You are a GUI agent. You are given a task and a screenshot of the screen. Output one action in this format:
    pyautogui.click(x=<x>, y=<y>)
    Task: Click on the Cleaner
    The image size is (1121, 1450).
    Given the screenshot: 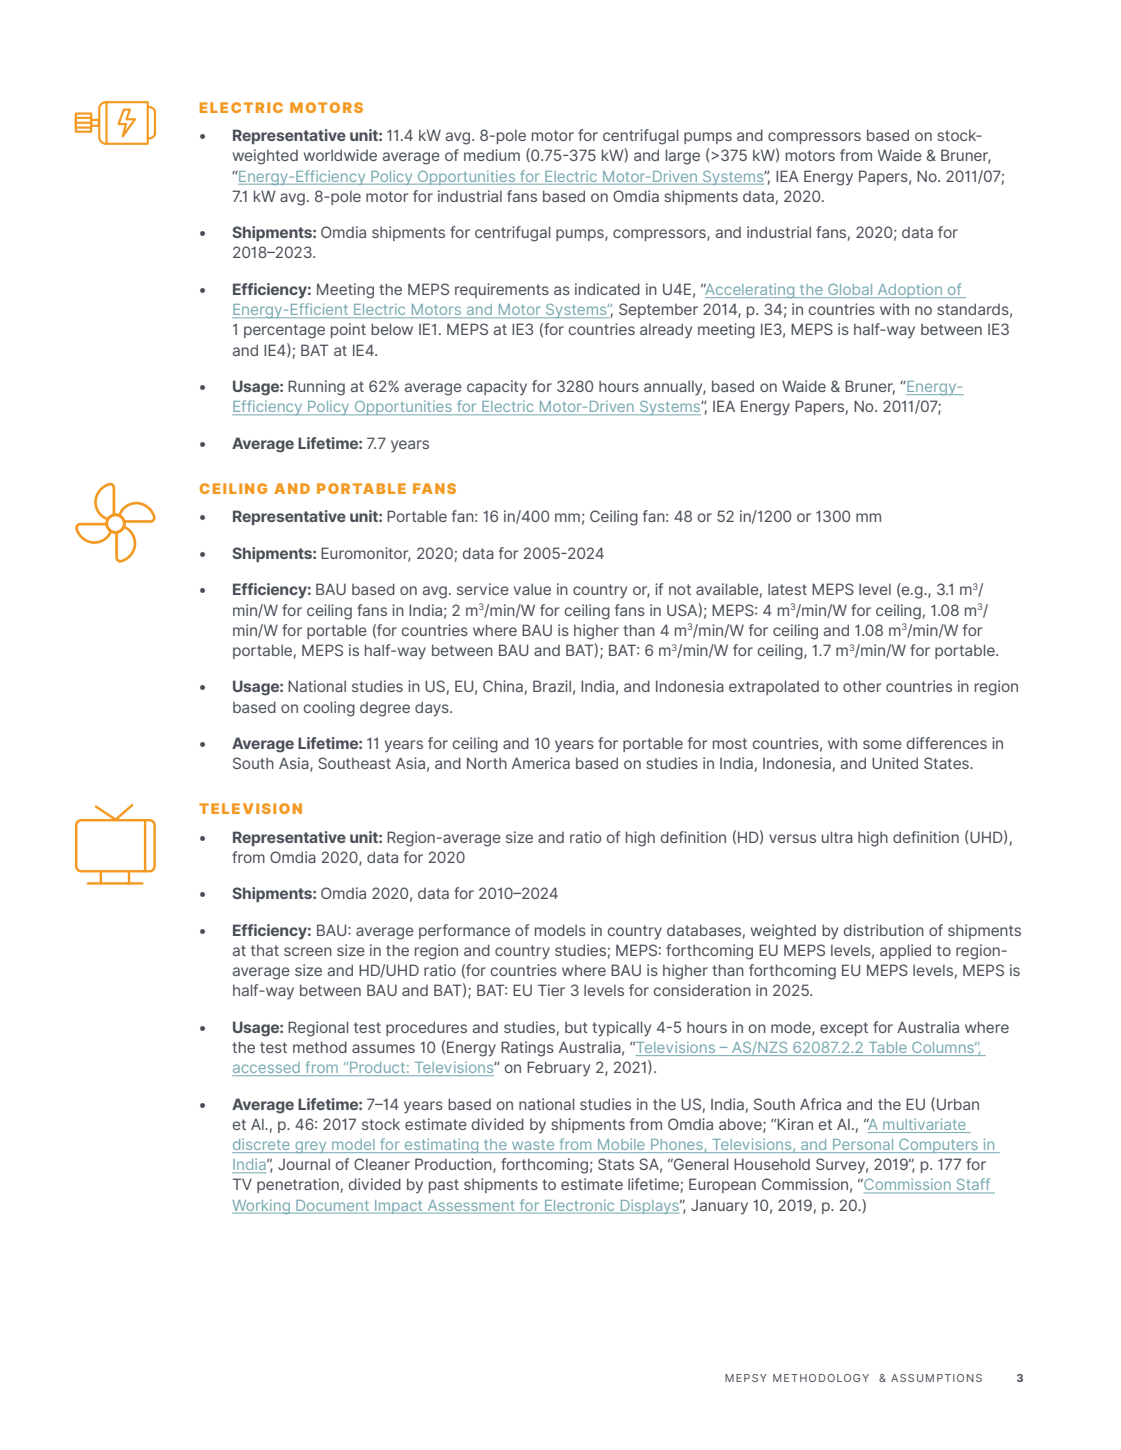 What is the action you would take?
    pyautogui.click(x=382, y=1164)
